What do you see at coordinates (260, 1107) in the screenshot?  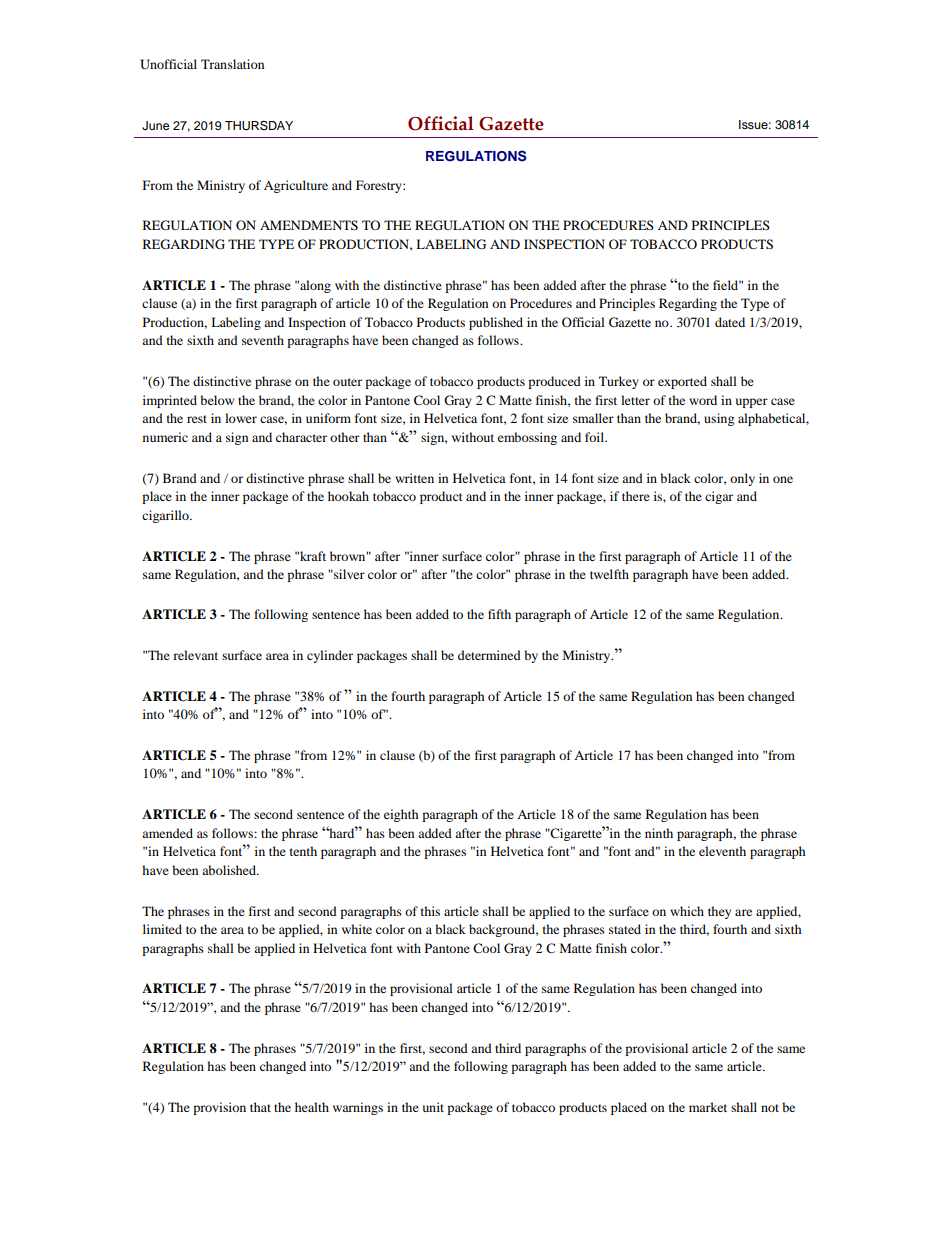 I see `that` at bounding box center [260, 1107].
